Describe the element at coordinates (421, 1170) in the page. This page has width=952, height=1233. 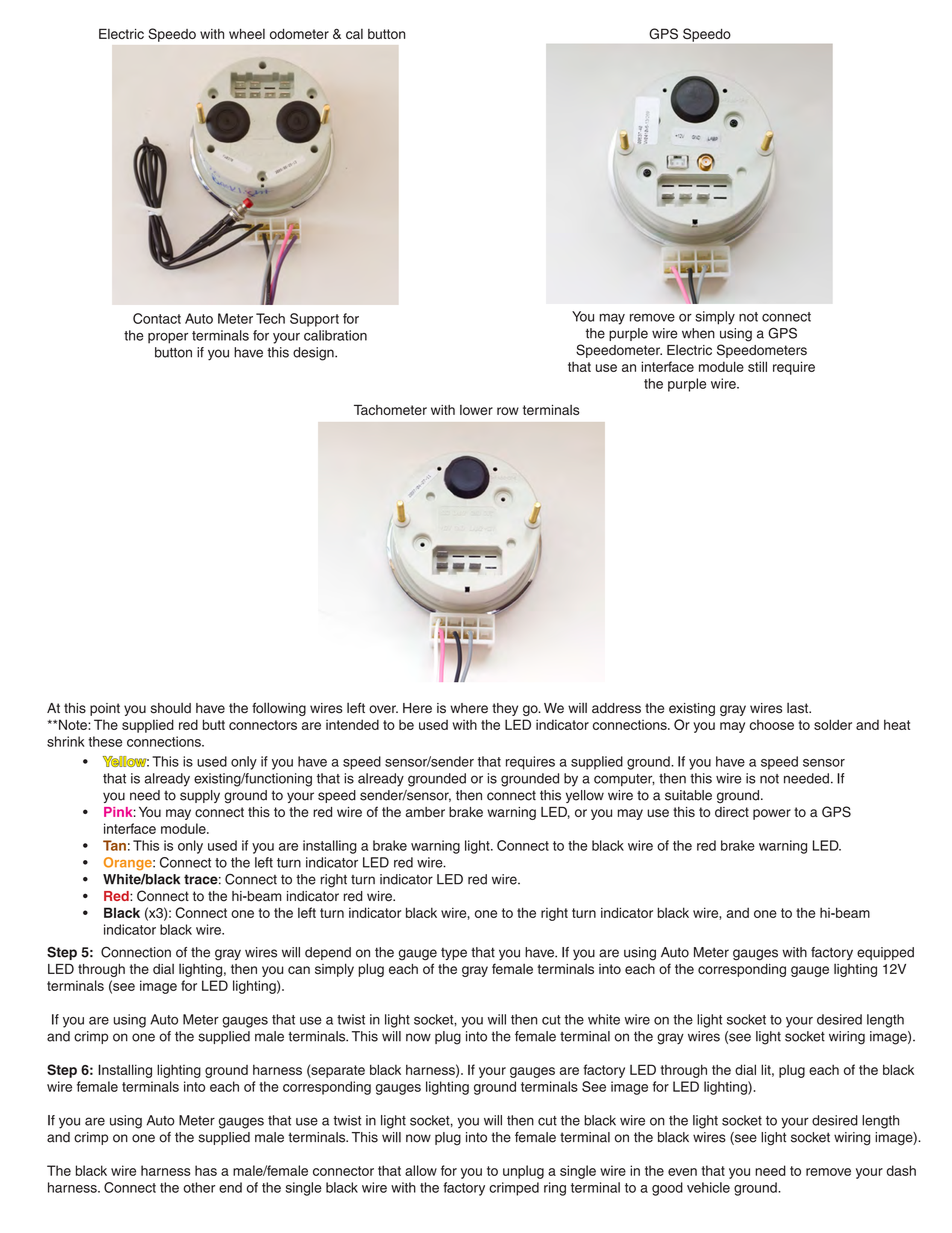
I see `allow` at that location.
